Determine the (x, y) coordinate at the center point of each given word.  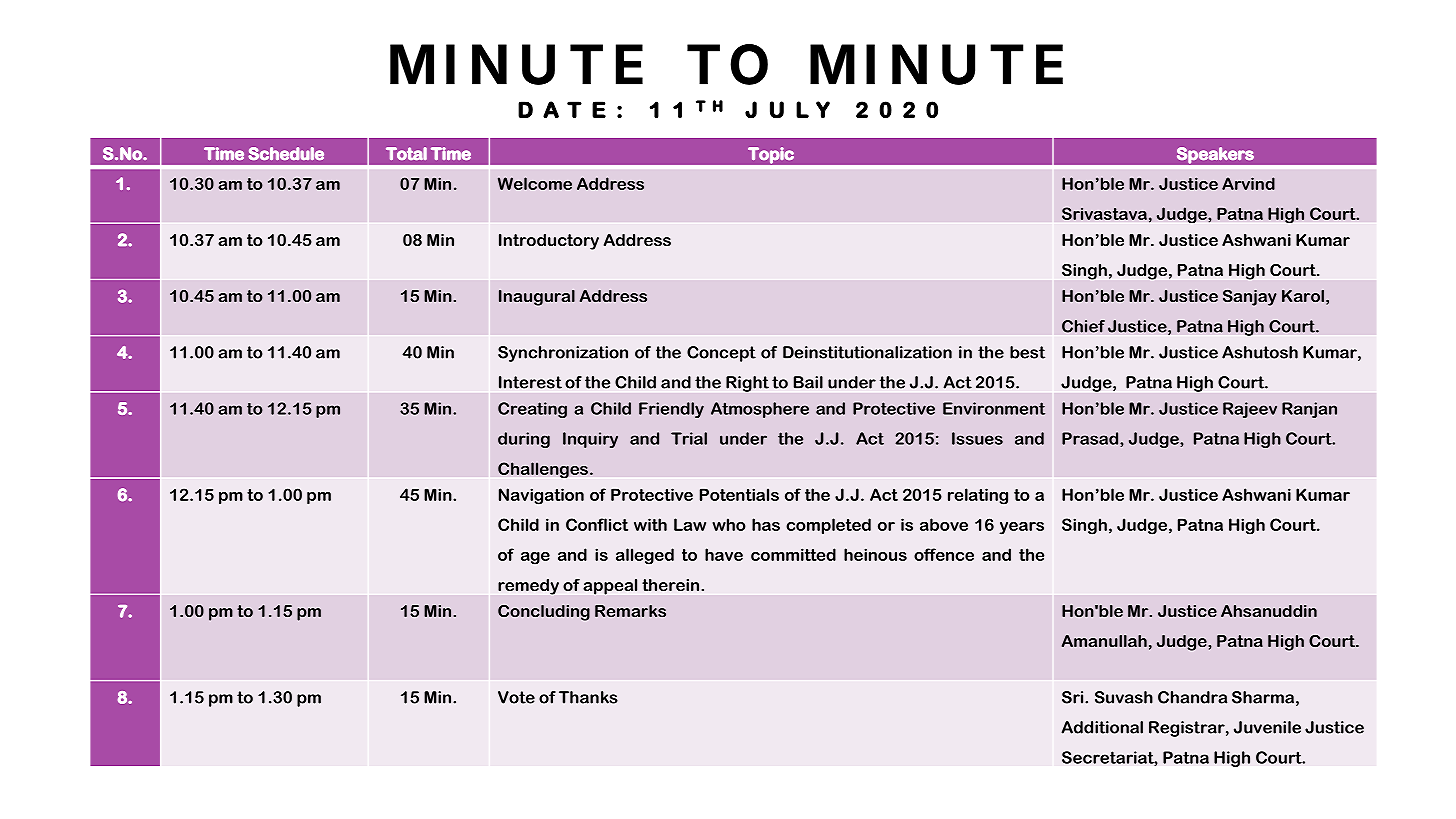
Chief (1083, 326)
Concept (721, 354)
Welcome (535, 183)
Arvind (1248, 183)
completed (828, 526)
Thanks (588, 697)
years (1021, 528)
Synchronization (563, 354)
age (535, 558)
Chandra (1192, 697)
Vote (516, 697)
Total (406, 153)
